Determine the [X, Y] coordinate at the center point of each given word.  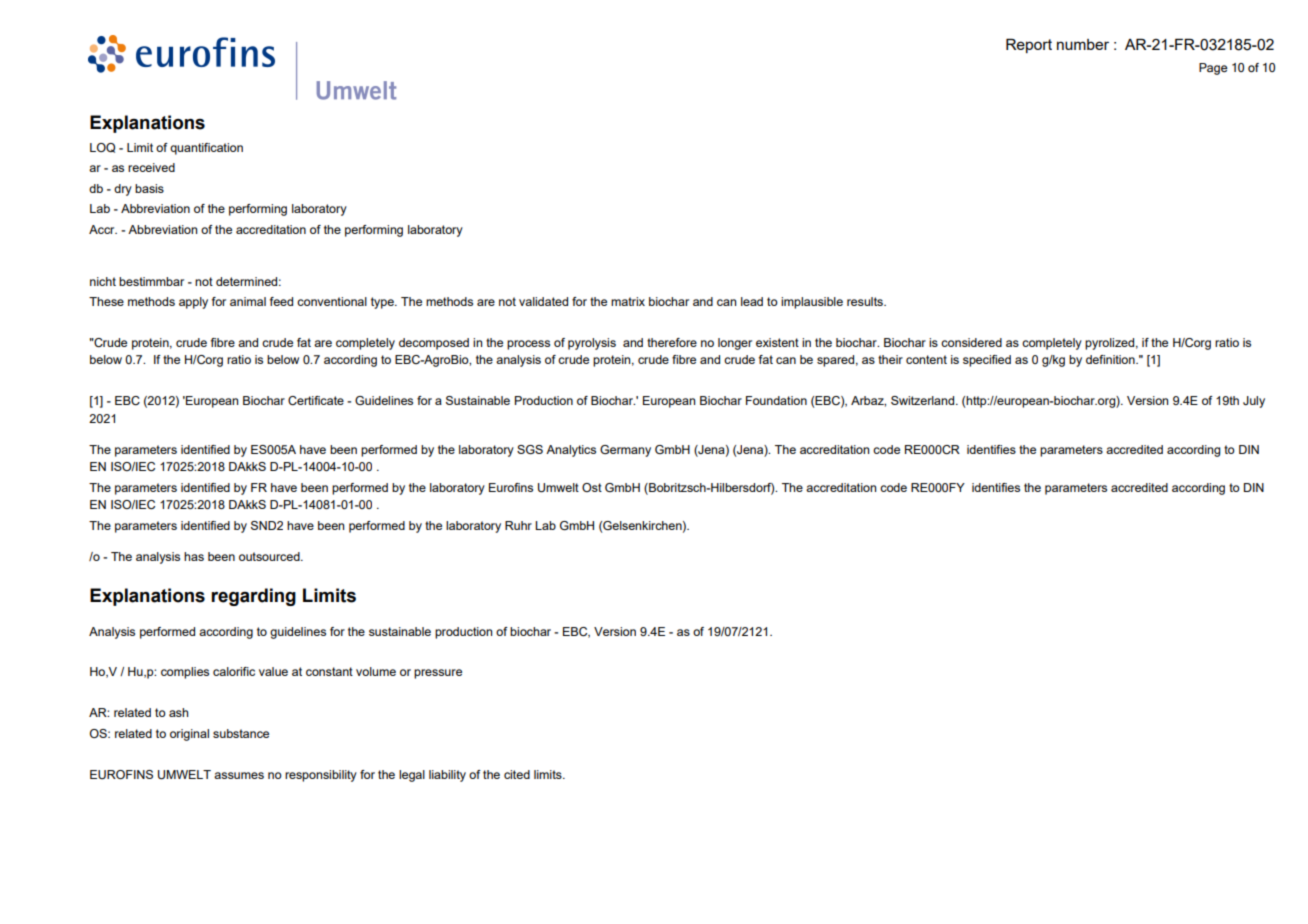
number [1083, 44]
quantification [206, 149]
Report [1029, 46]
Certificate [316, 400]
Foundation [776, 400]
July [1254, 402]
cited [517, 774]
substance [241, 733]
